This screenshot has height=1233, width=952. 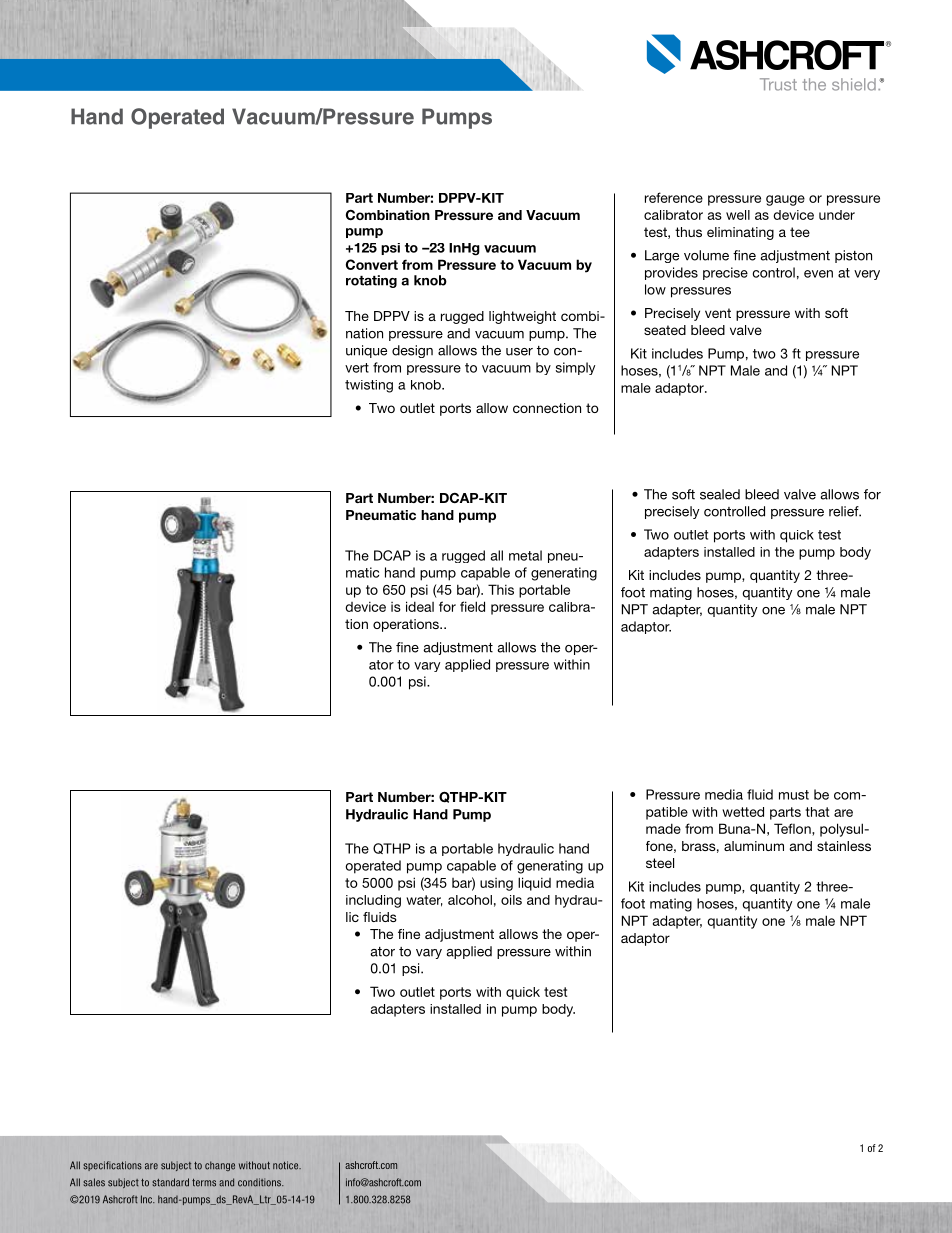 What do you see at coordinates (522, 317) in the screenshot?
I see `lightweight` at bounding box center [522, 317].
